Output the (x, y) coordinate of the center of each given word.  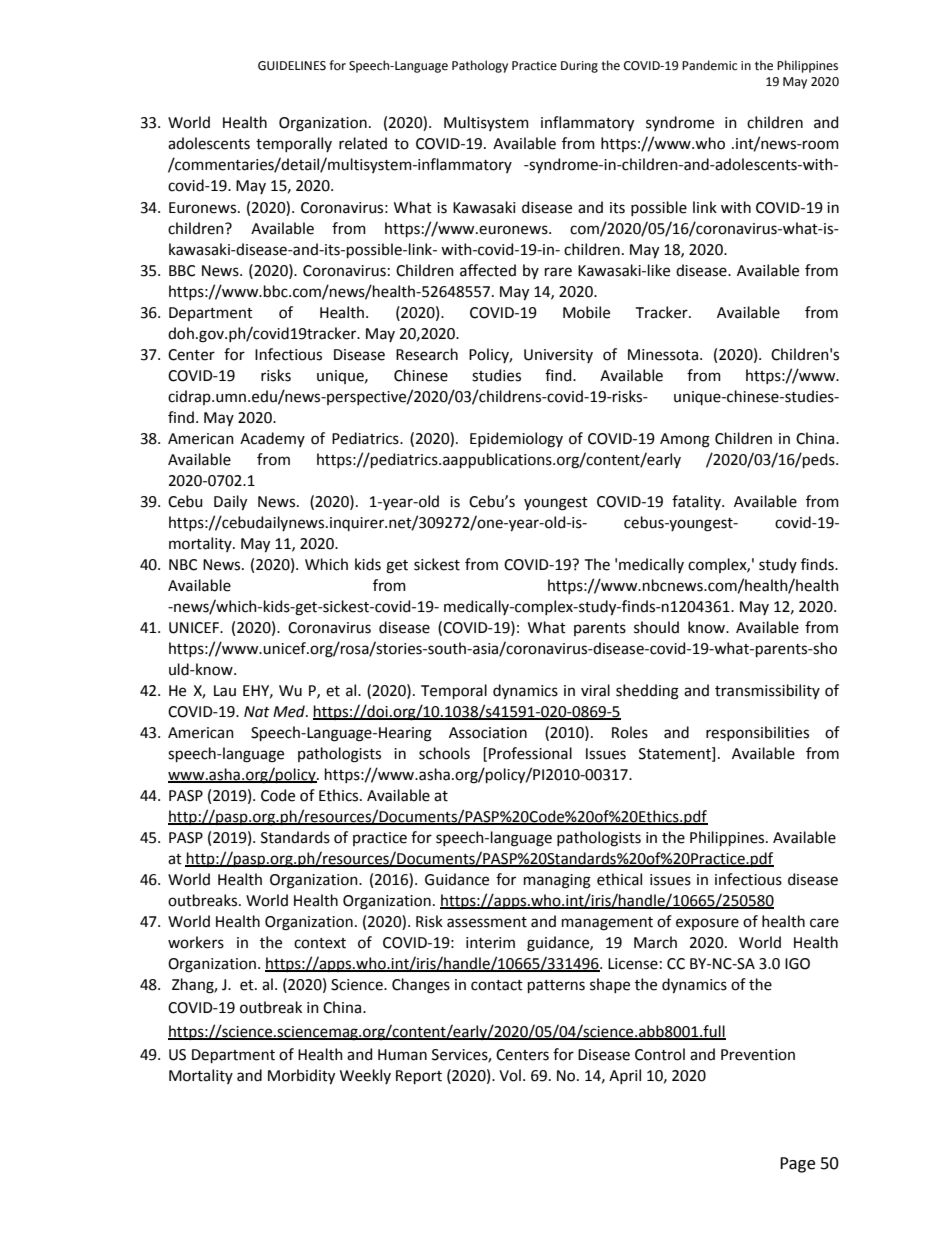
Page (797, 1165)
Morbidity (301, 1076)
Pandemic (709, 65)
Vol (510, 1075)
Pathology (480, 66)
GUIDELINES (292, 66)
